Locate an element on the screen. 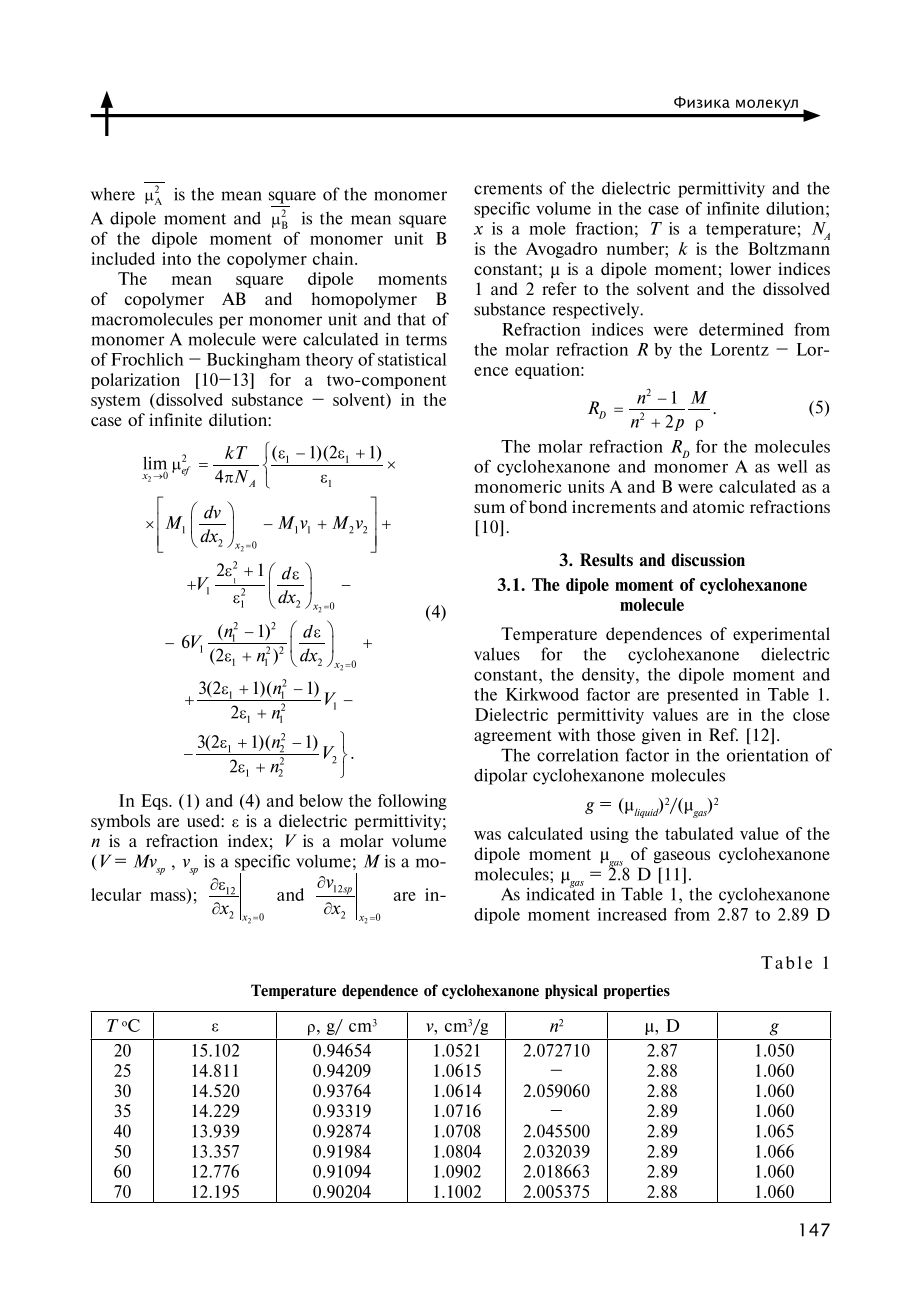  Lorentz is located at coordinates (740, 349).
